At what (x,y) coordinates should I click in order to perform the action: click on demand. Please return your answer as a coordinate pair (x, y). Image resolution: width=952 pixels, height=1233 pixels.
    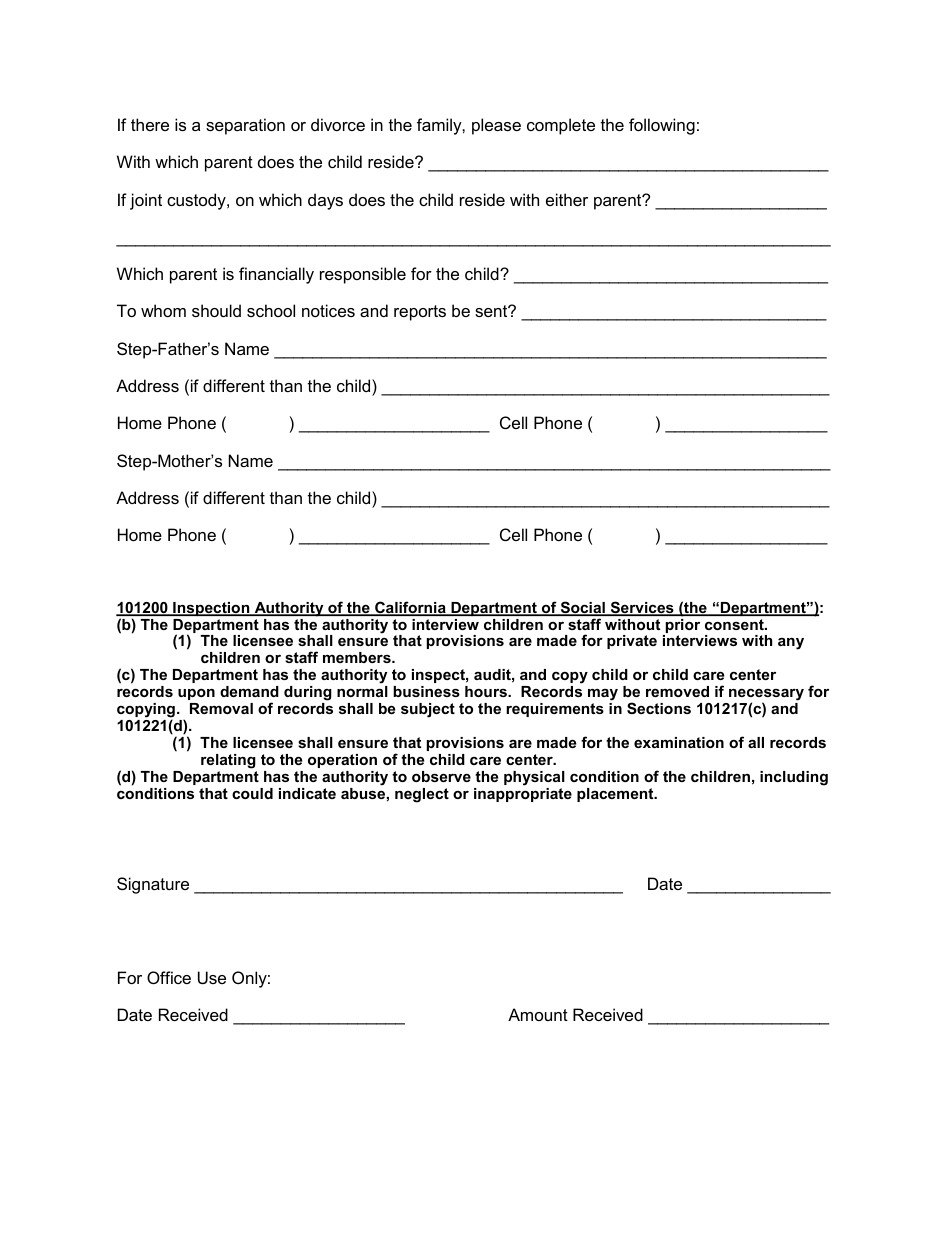
    Looking at the image, I should click on (249, 691).
